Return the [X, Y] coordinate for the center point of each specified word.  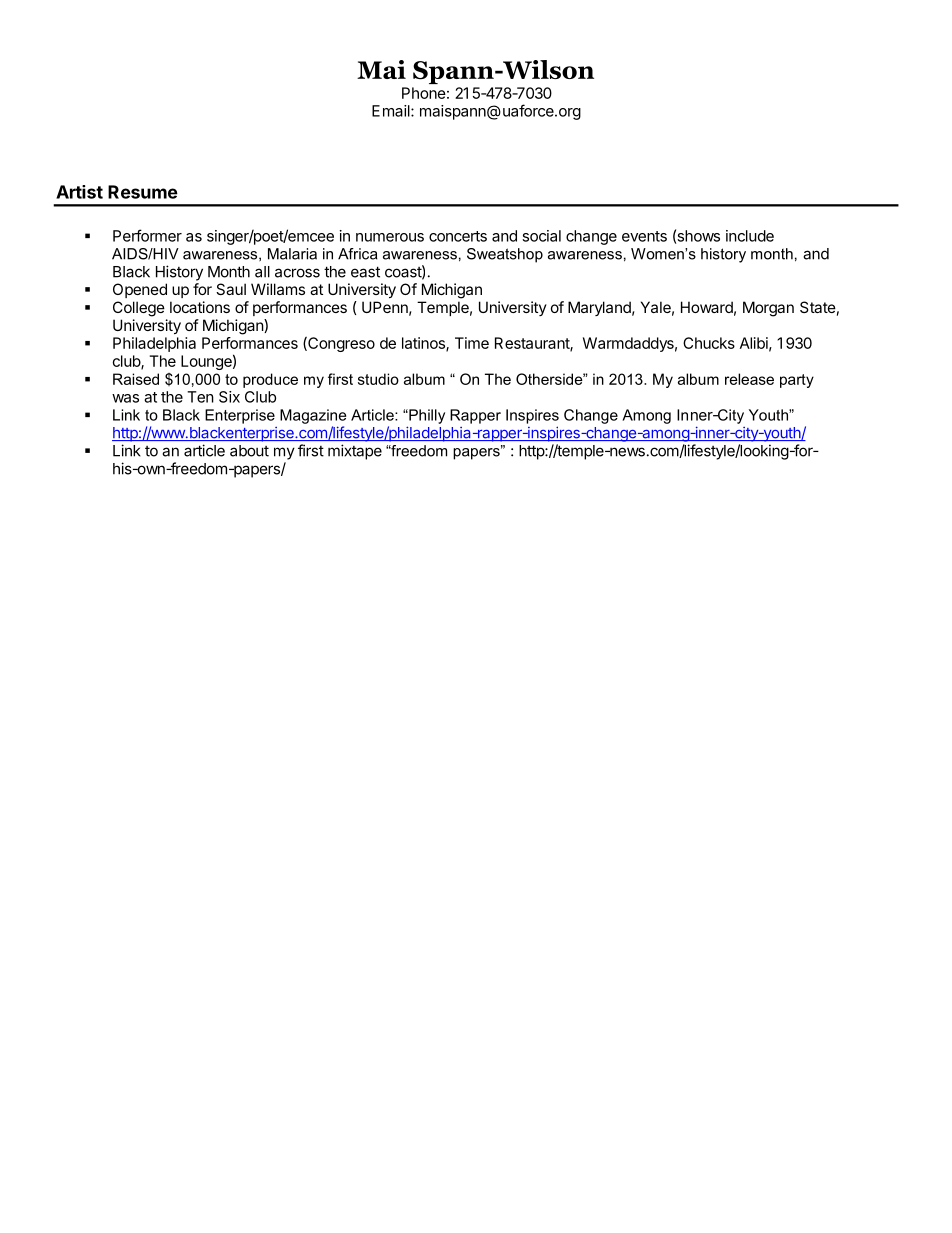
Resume [143, 192]
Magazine [313, 416]
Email [392, 111]
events [644, 236]
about [249, 451]
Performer [147, 235]
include [750, 236]
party [797, 381]
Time [472, 343]
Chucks [709, 343]
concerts [458, 236]
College [139, 309]
